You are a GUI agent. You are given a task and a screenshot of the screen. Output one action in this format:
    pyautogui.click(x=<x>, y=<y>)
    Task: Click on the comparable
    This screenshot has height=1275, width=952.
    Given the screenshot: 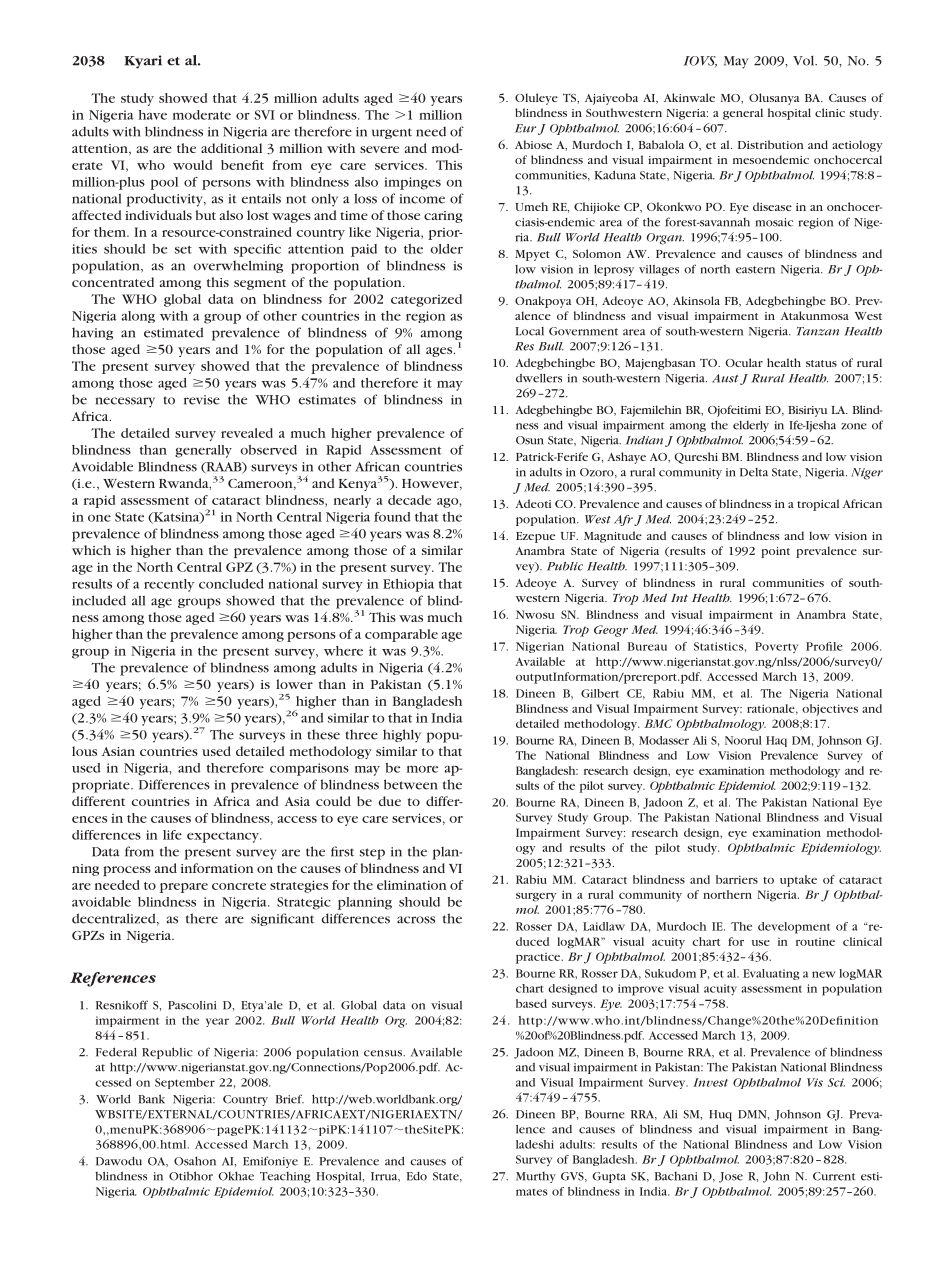 What is the action you would take?
    pyautogui.click(x=401, y=635)
